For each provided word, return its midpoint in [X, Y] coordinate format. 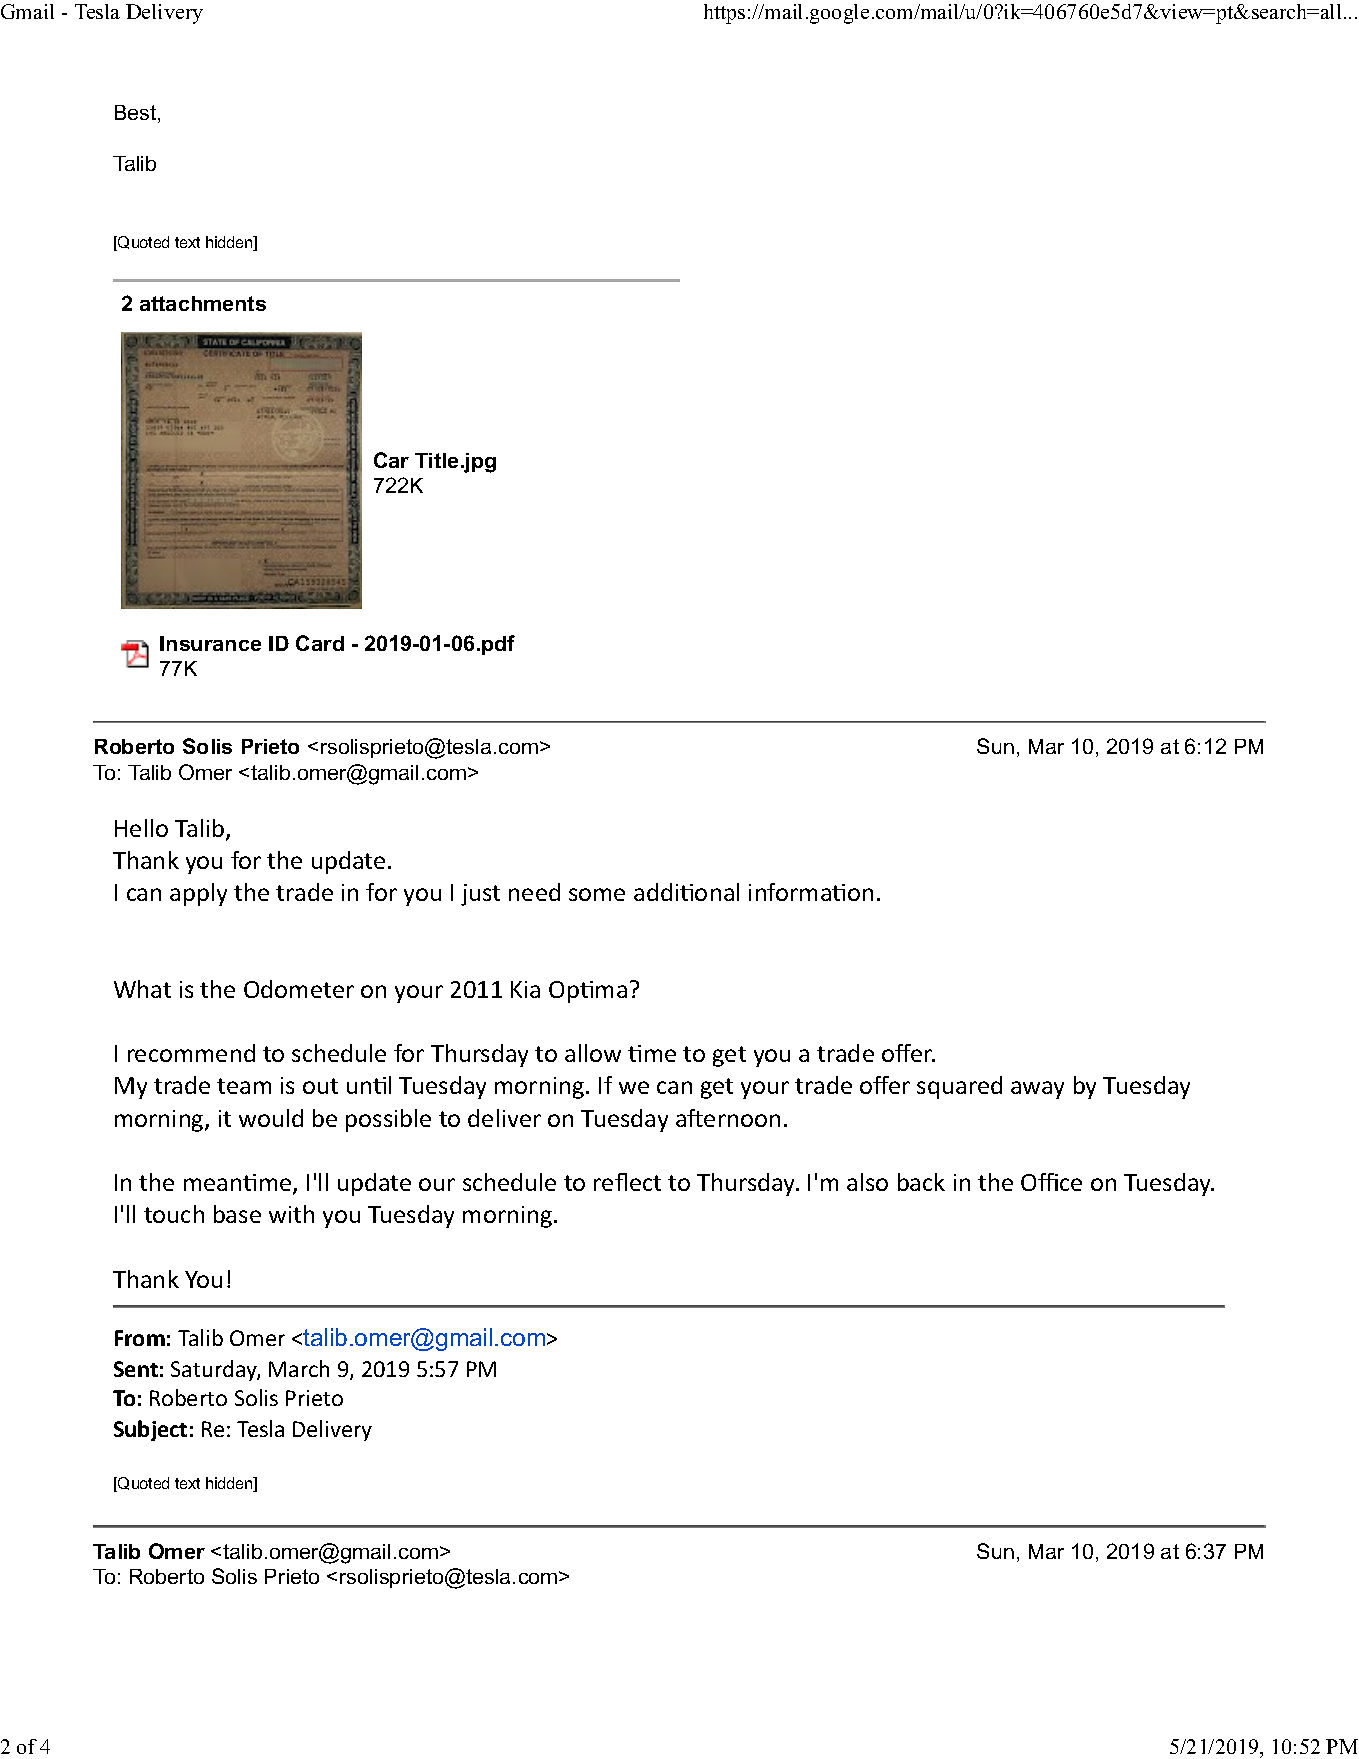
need [534, 892]
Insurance [210, 643]
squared [959, 1087]
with [291, 1214]
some [597, 894]
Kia [525, 989]
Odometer [299, 989]
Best [137, 114]
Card [320, 643]
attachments [203, 303]
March [299, 1368]
